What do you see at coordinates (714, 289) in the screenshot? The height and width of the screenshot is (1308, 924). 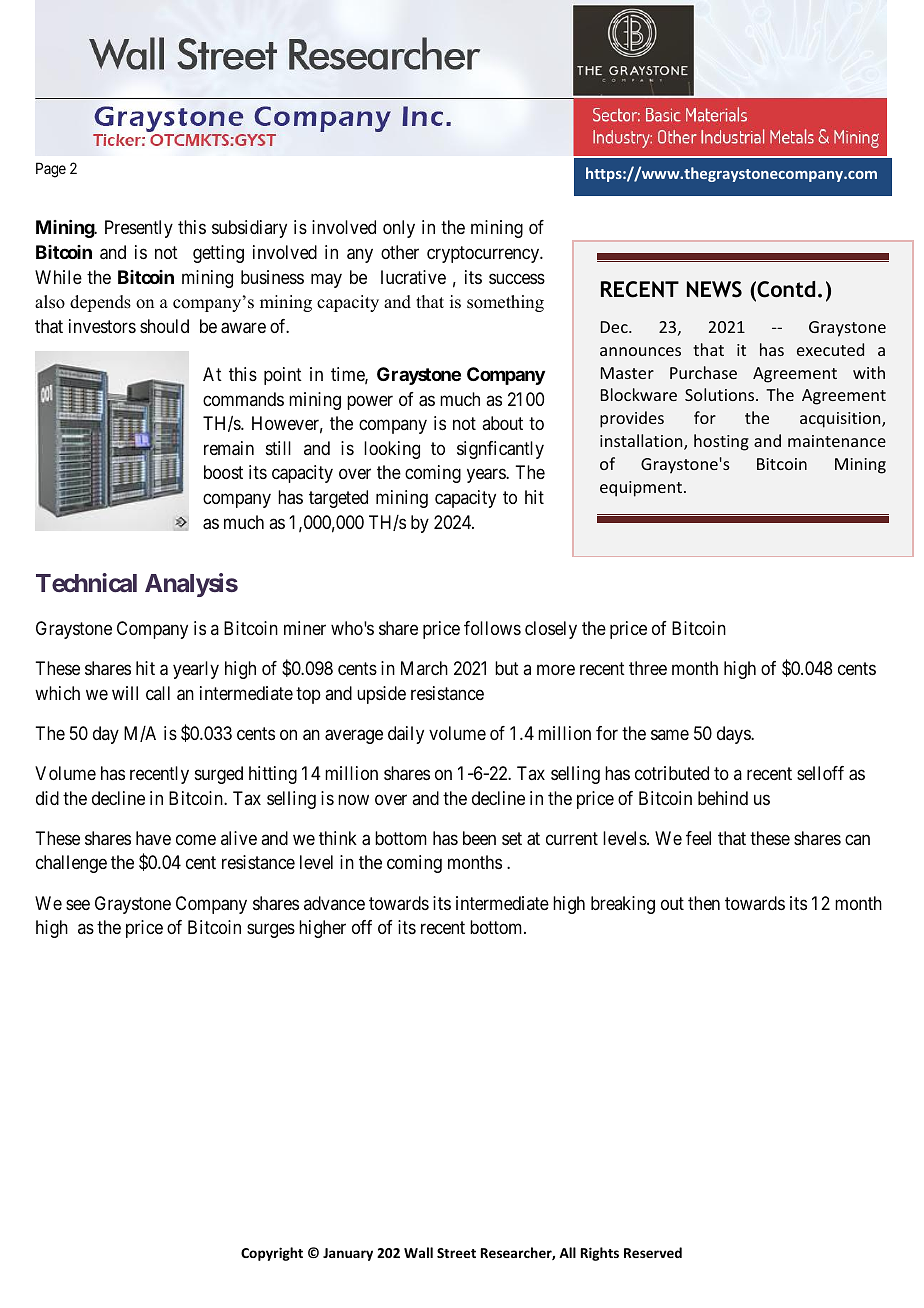 I see `NEWS` at bounding box center [714, 289].
